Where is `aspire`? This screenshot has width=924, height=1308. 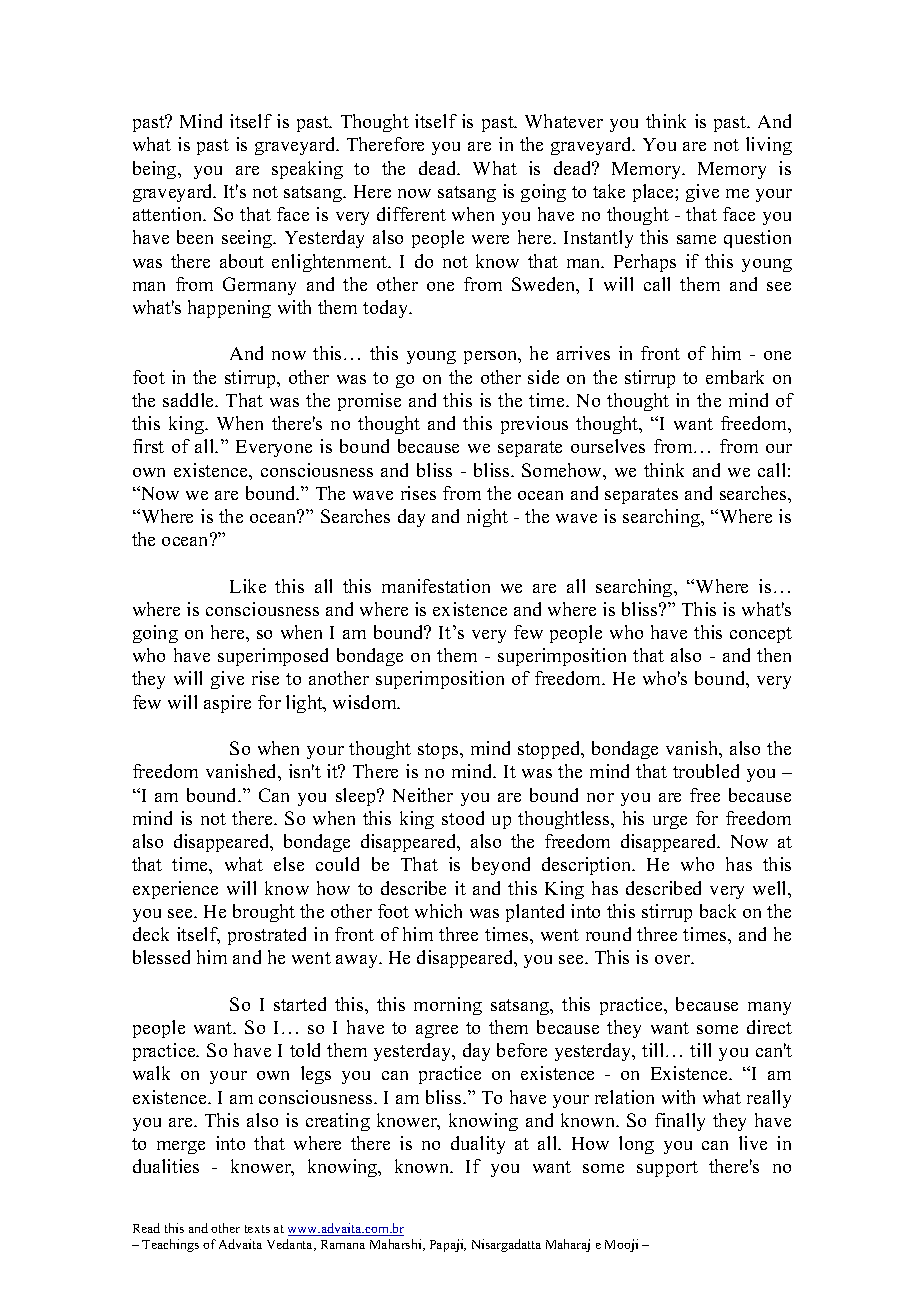
aspire is located at coordinates (227, 704).
